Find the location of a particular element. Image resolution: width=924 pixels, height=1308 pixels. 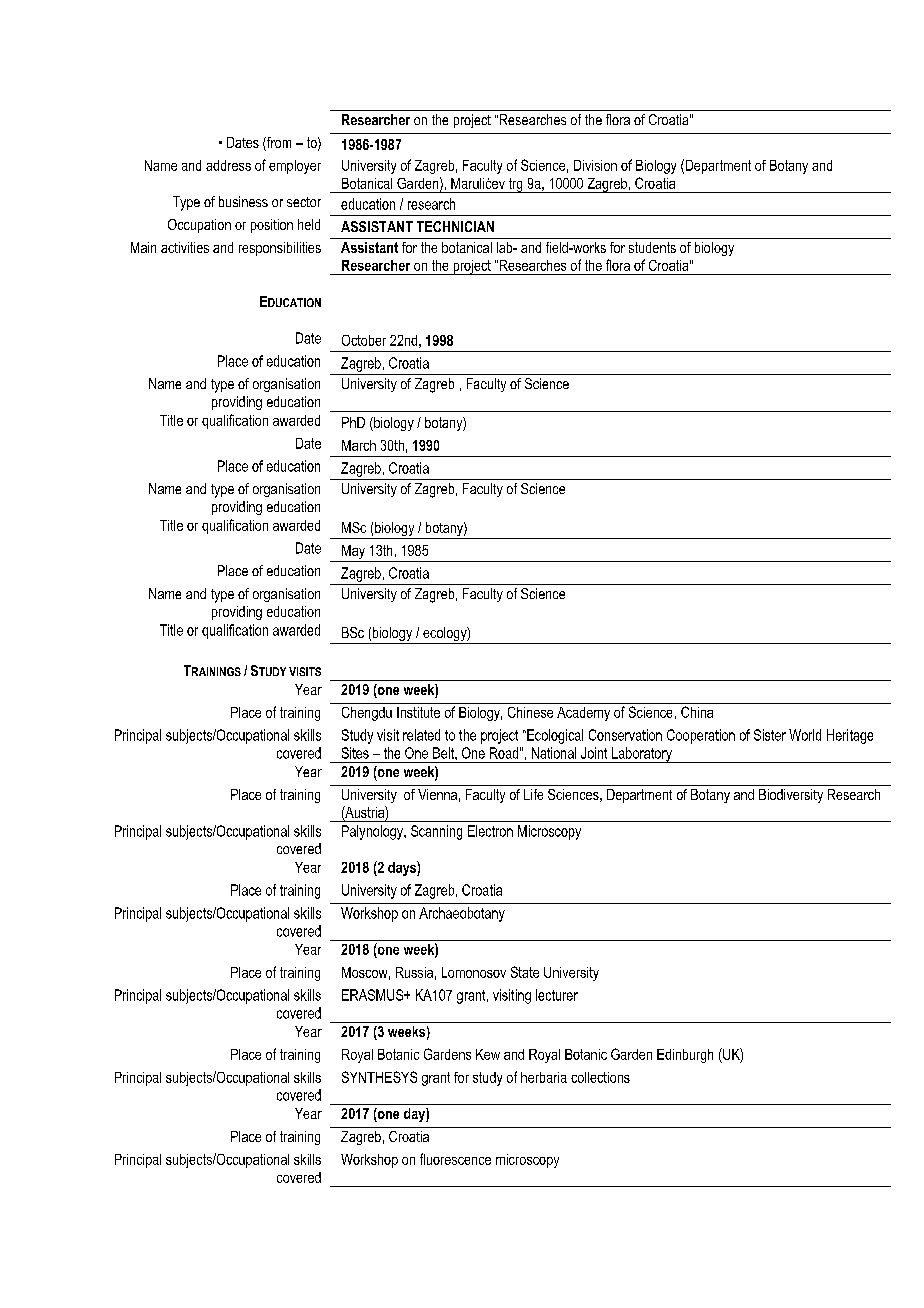

trg is located at coordinates (515, 185).
